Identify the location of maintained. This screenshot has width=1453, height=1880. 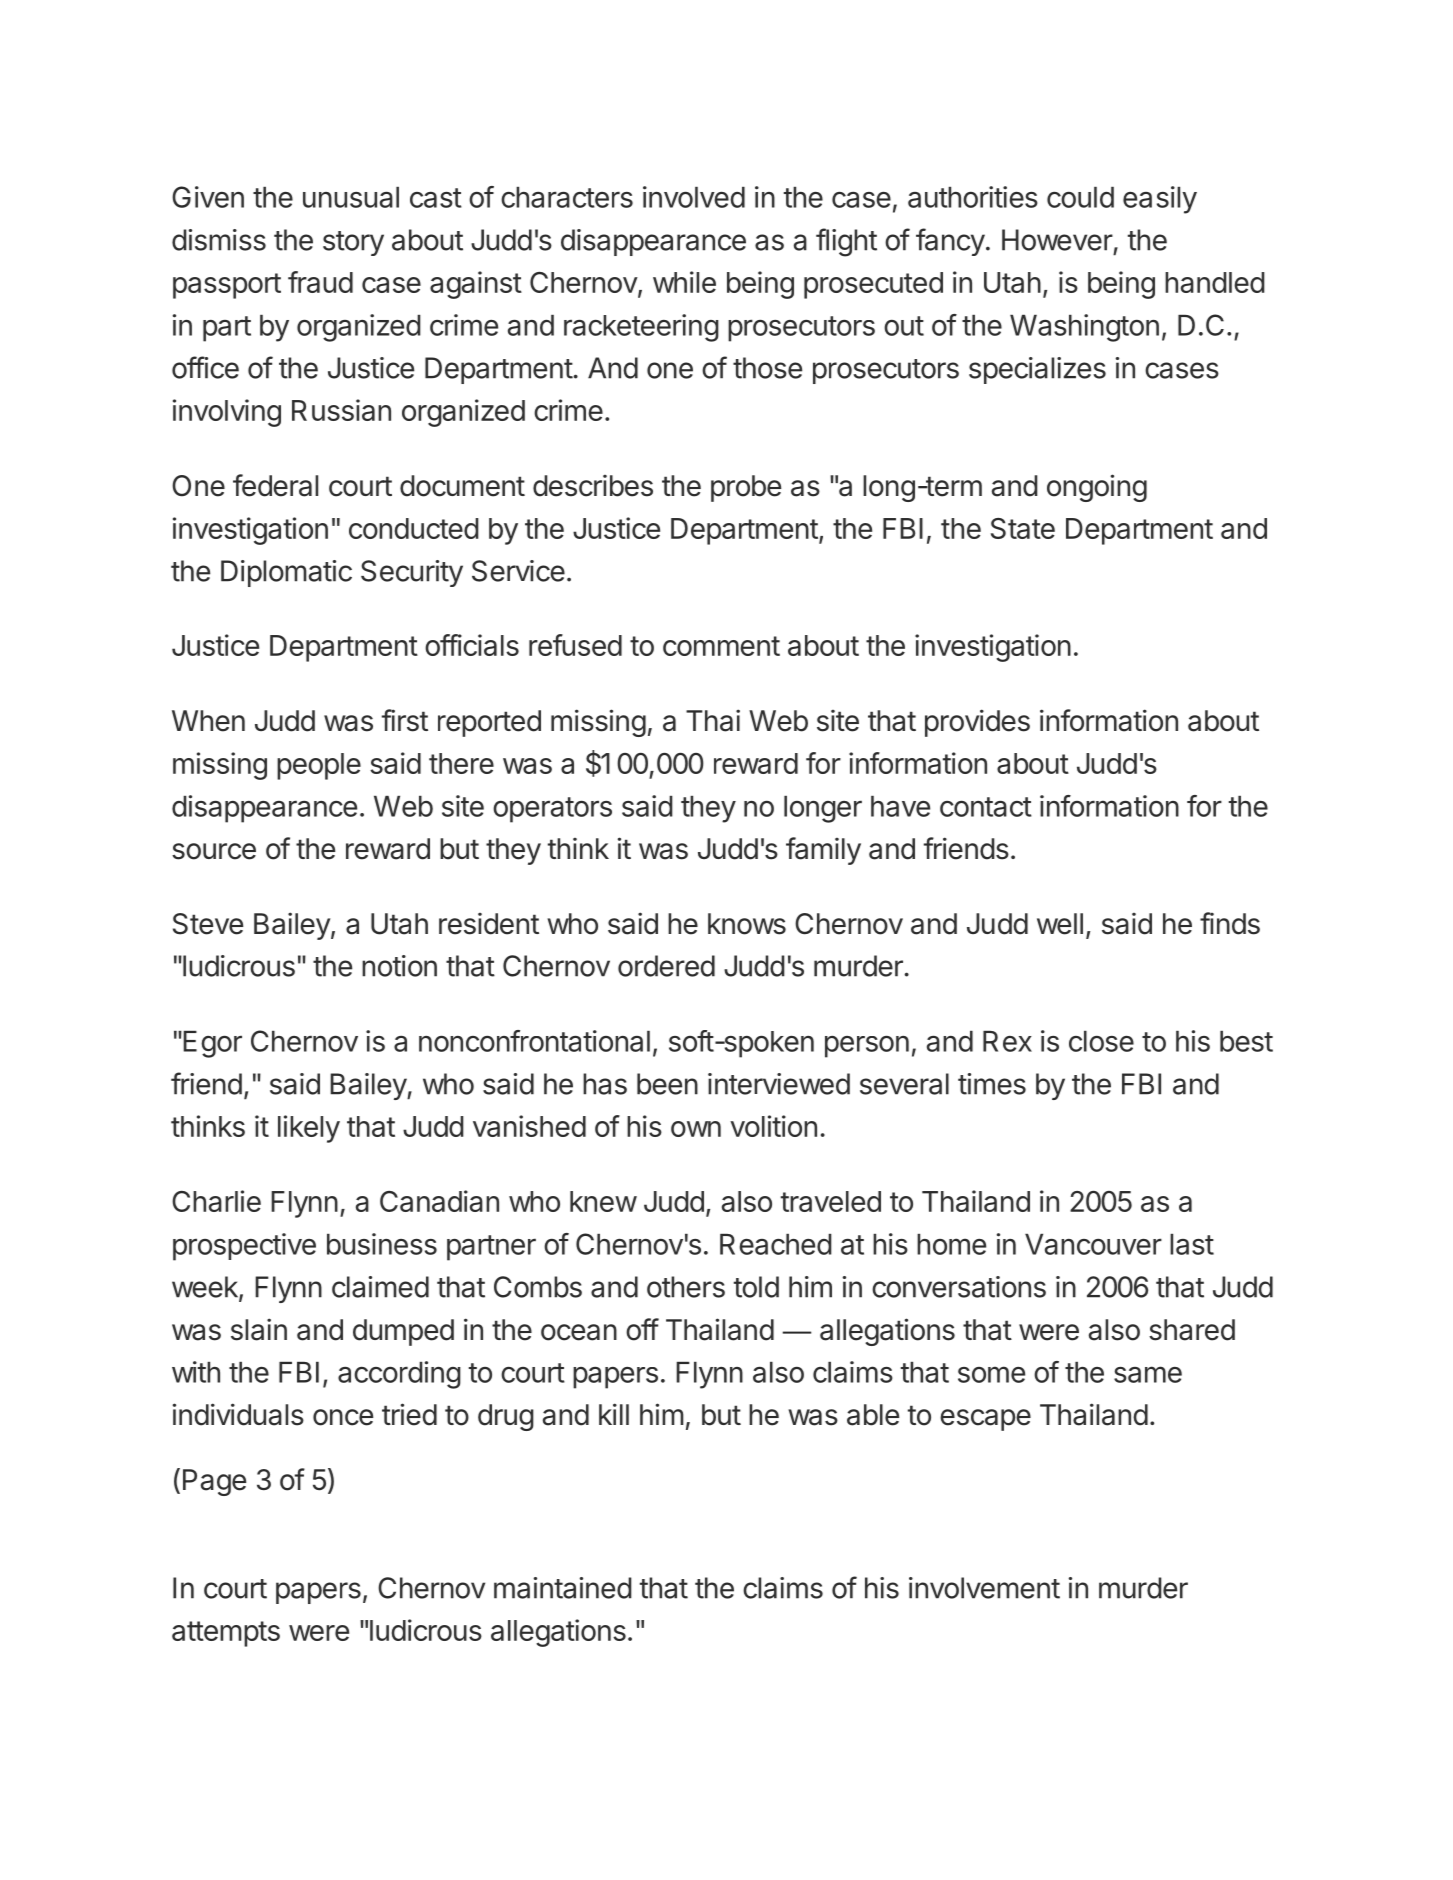
(563, 1588).
